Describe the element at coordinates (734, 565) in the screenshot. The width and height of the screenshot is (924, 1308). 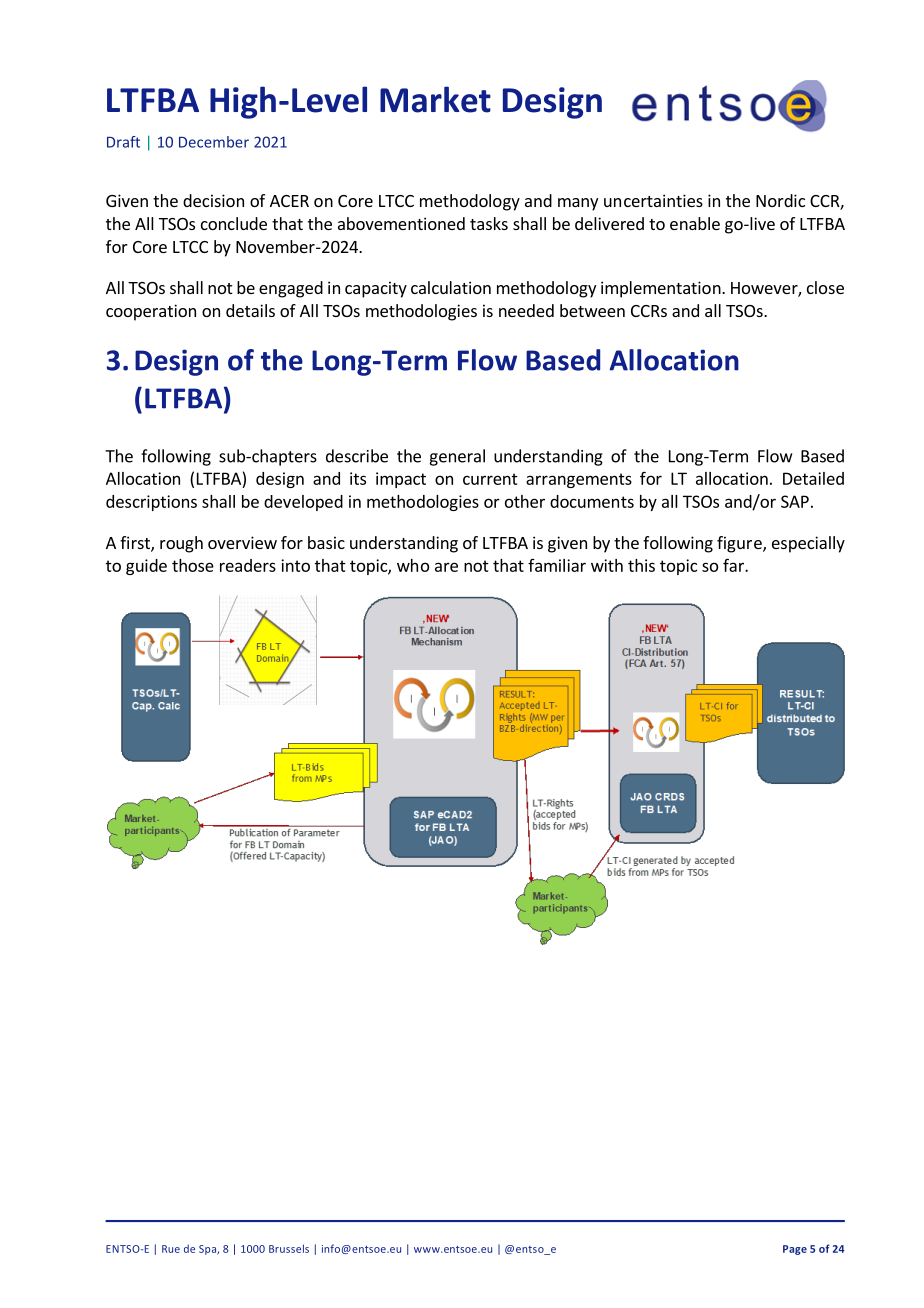
I see `far` at that location.
